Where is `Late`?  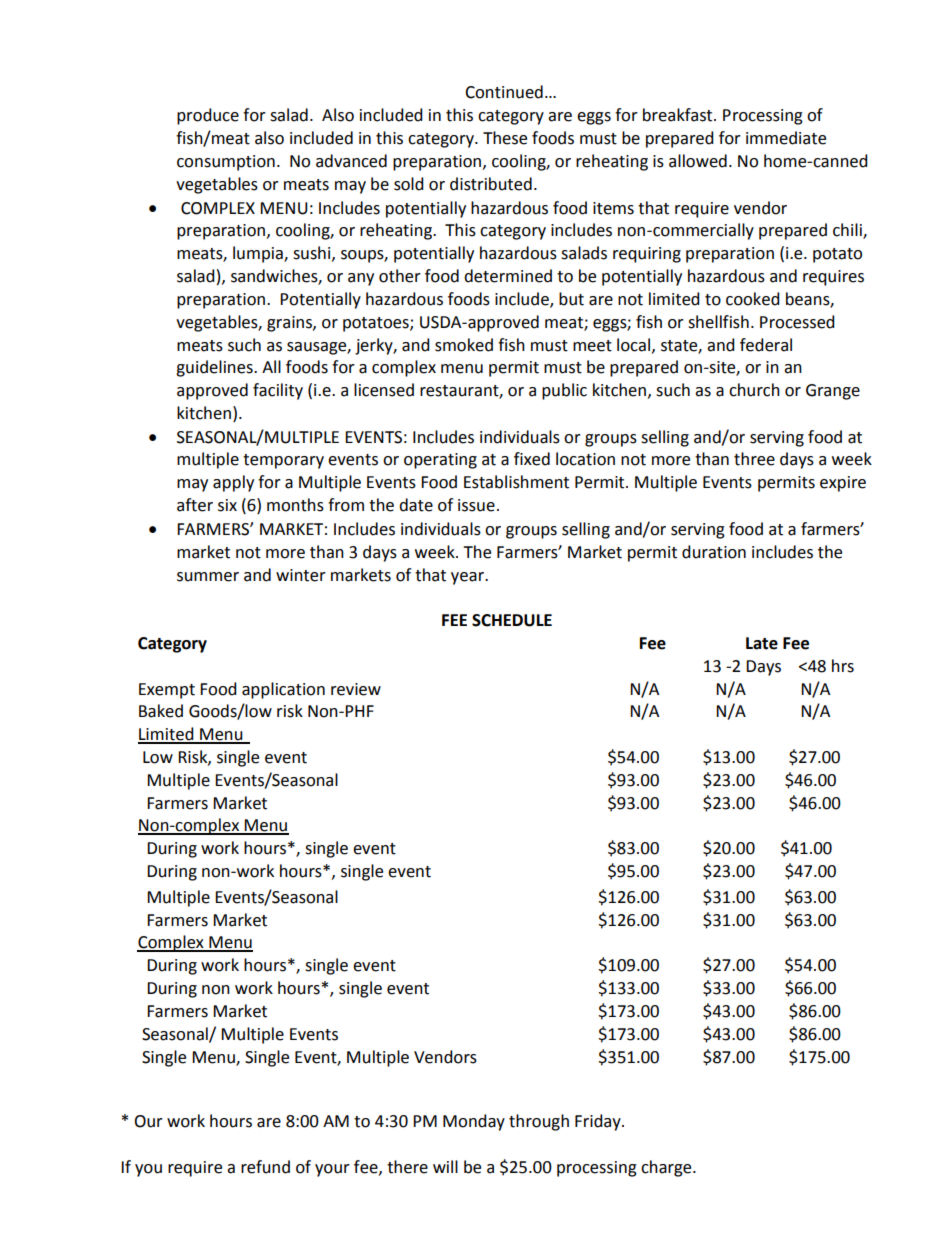 Late is located at coordinates (762, 643).
